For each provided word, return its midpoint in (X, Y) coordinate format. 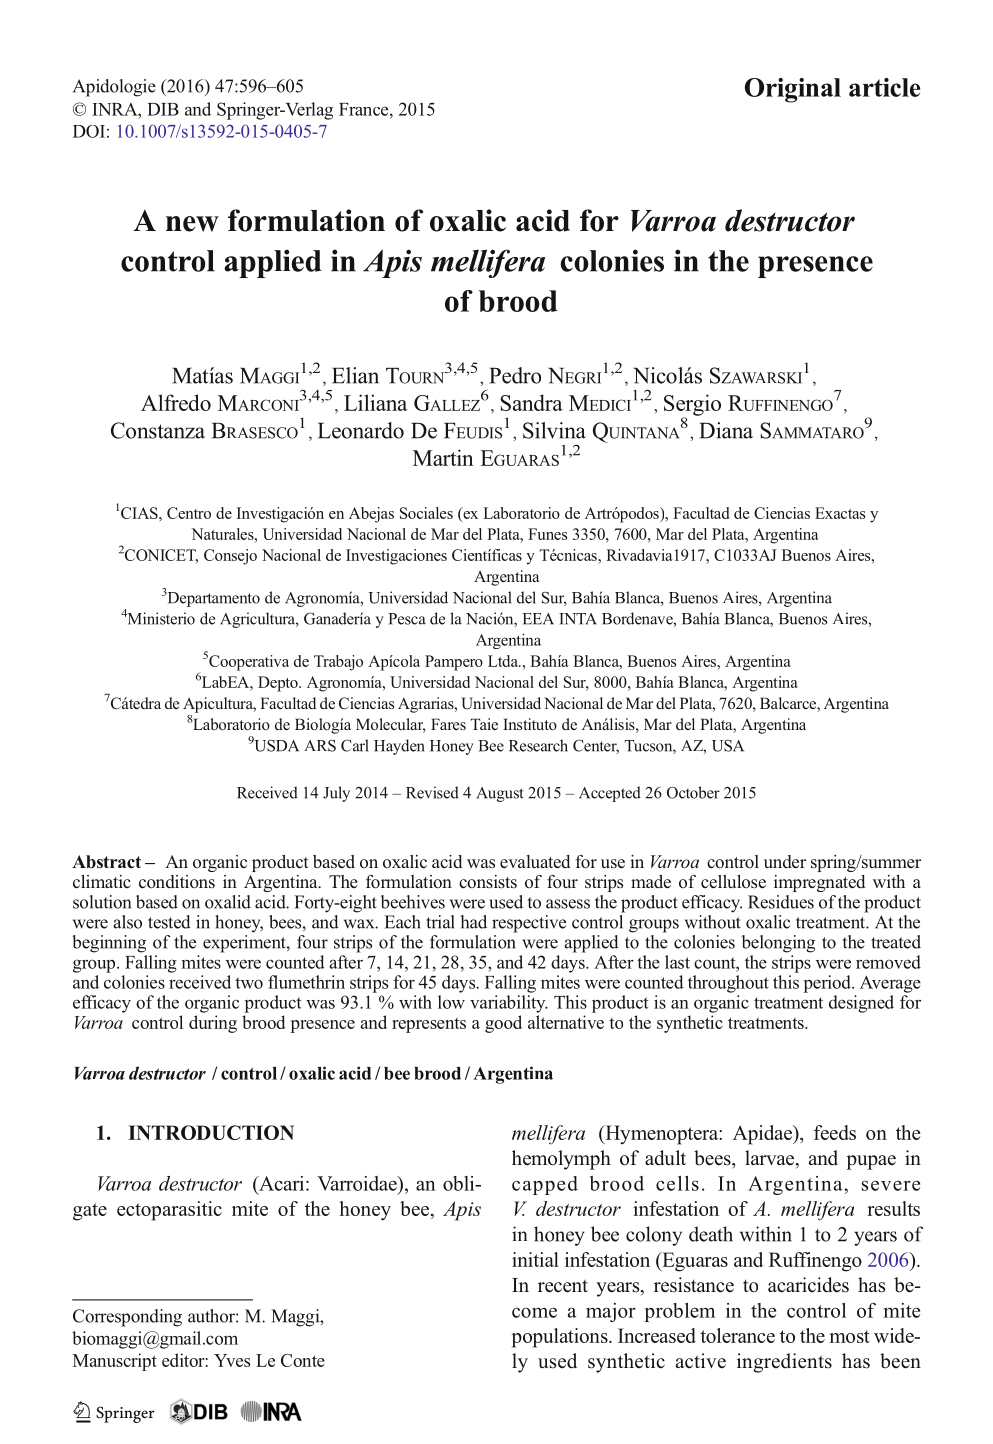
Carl (355, 745)
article (884, 87)
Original (793, 90)
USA (728, 746)
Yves (232, 1360)
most (849, 1336)
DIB (163, 109)
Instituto (530, 724)
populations (561, 1338)
